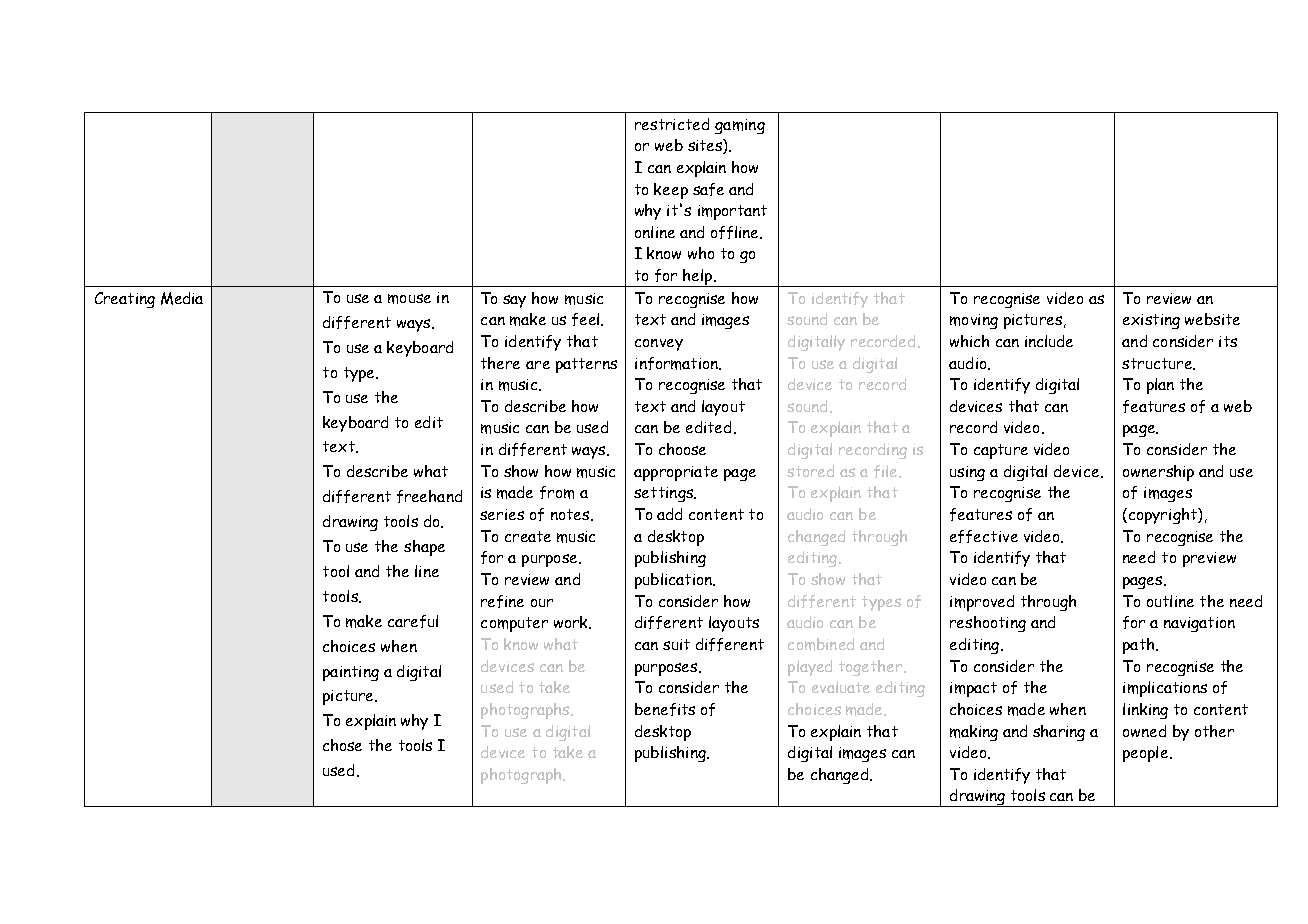 Image resolution: width=1308 pixels, height=924 pixels. Describe the element at coordinates (1059, 733) in the screenshot. I see `sharing` at that location.
